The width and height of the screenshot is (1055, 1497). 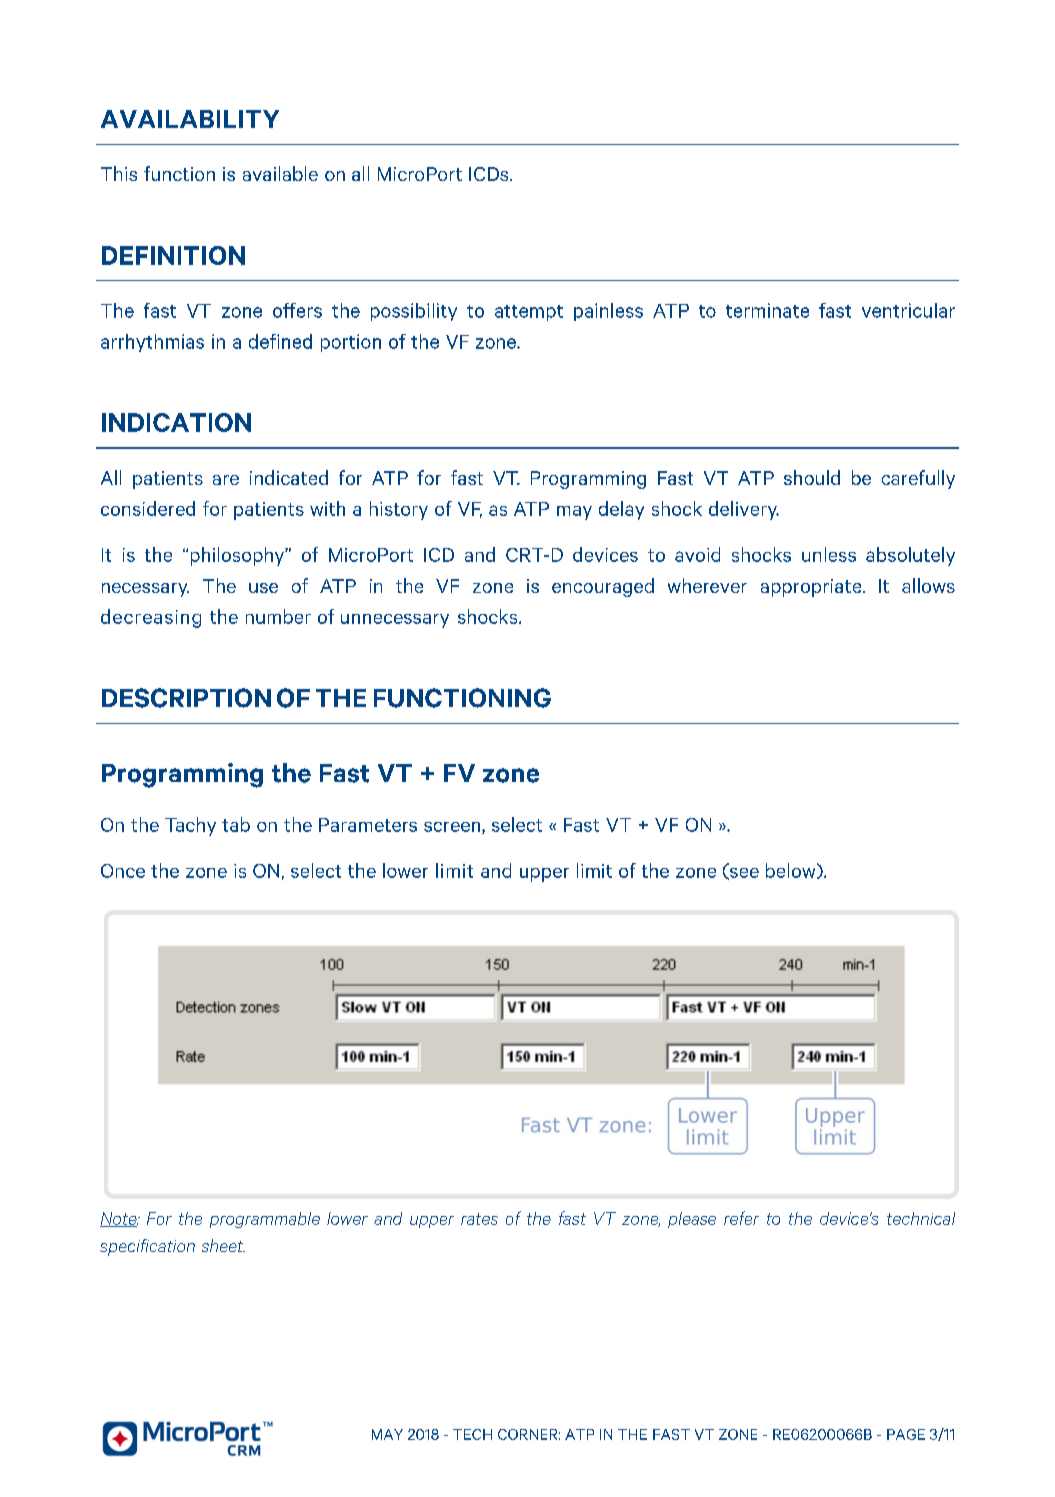 What do you see at coordinates (741, 1218) in the screenshot?
I see `refer` at bounding box center [741, 1218].
